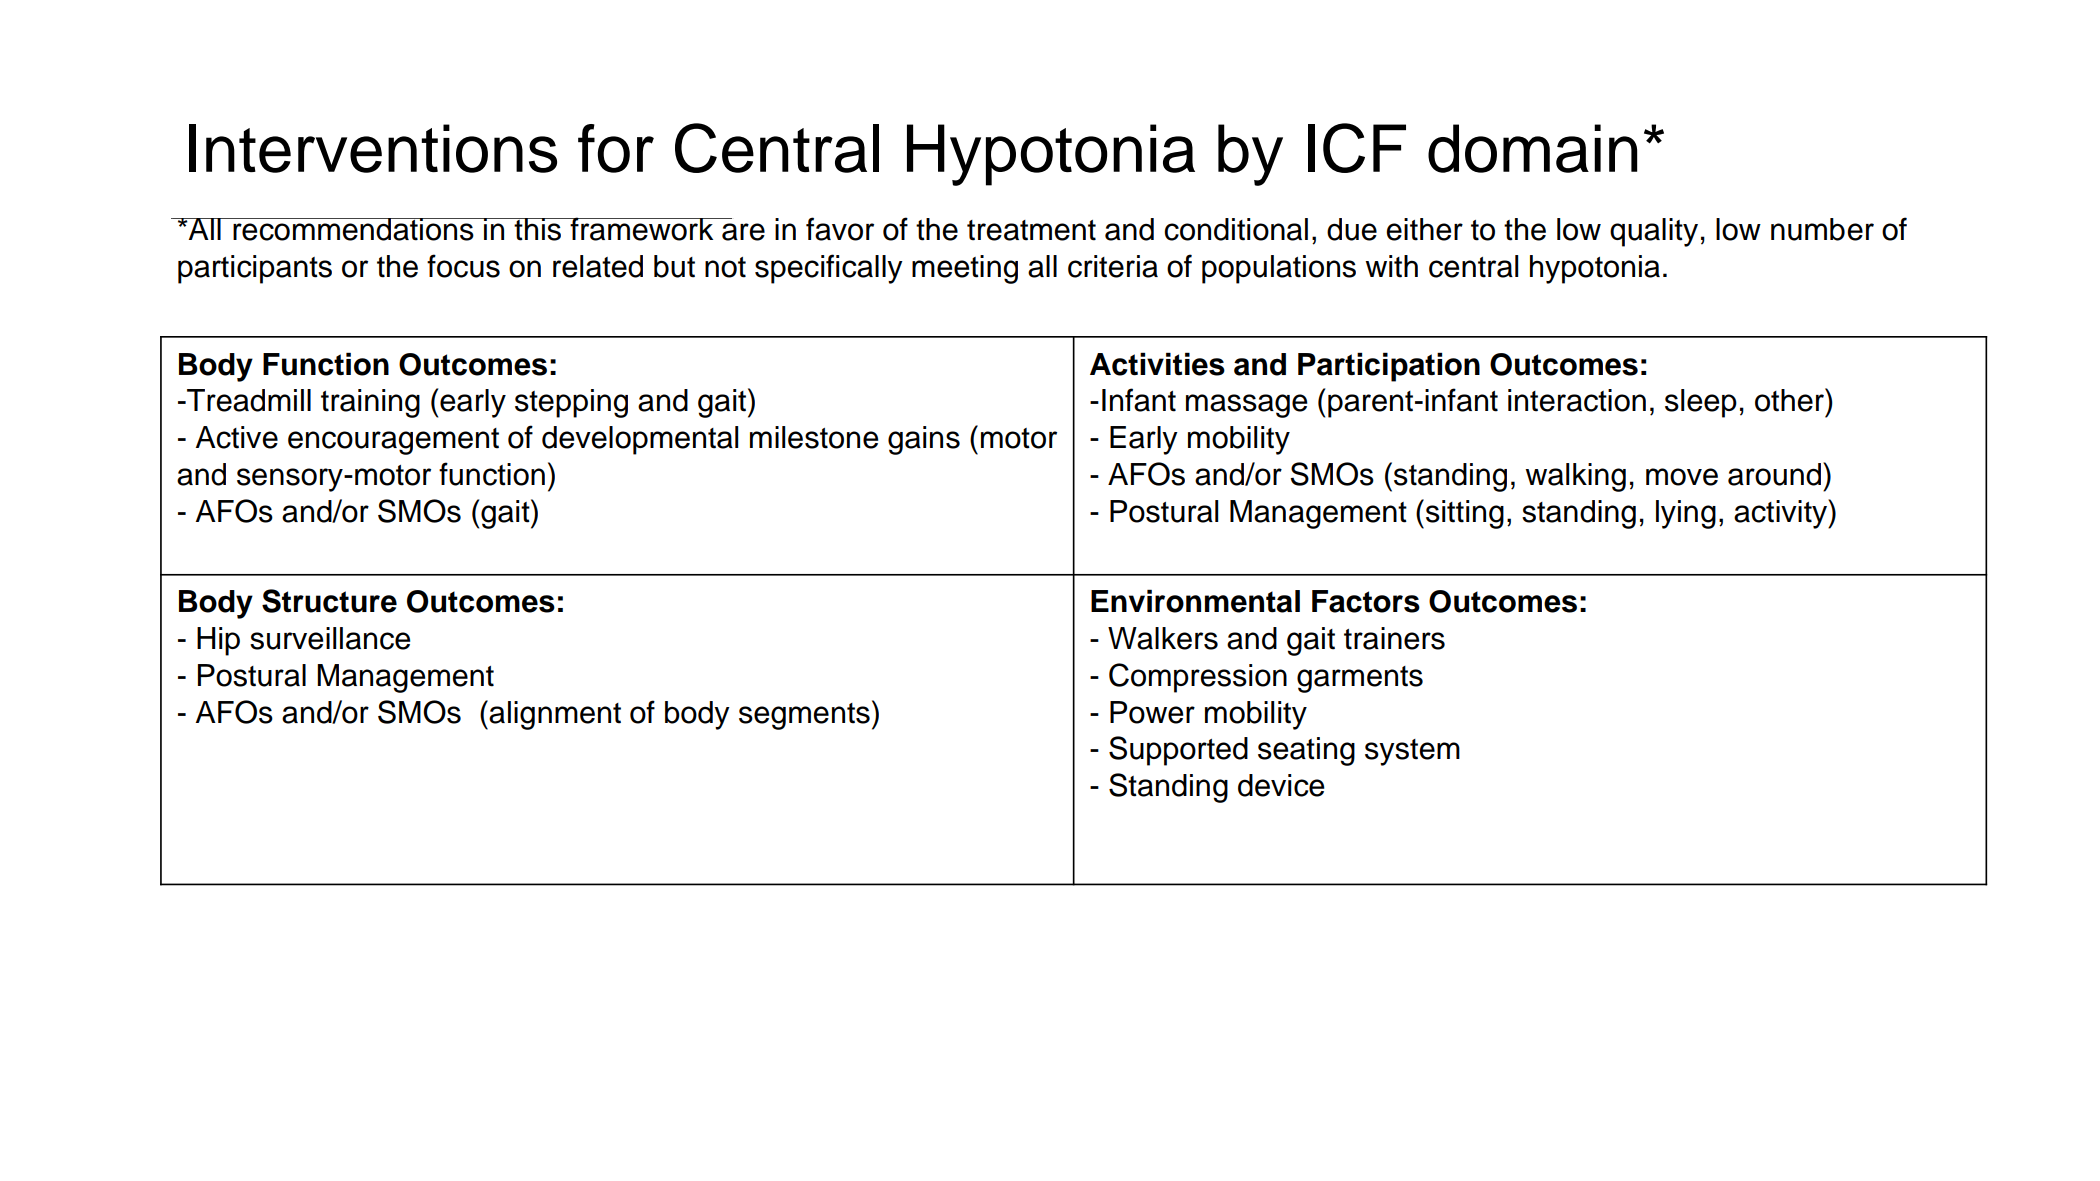 This screenshot has height=1181, width=2100. Describe the element at coordinates (555, 715) in the screenshot. I see `alignment` at that location.
